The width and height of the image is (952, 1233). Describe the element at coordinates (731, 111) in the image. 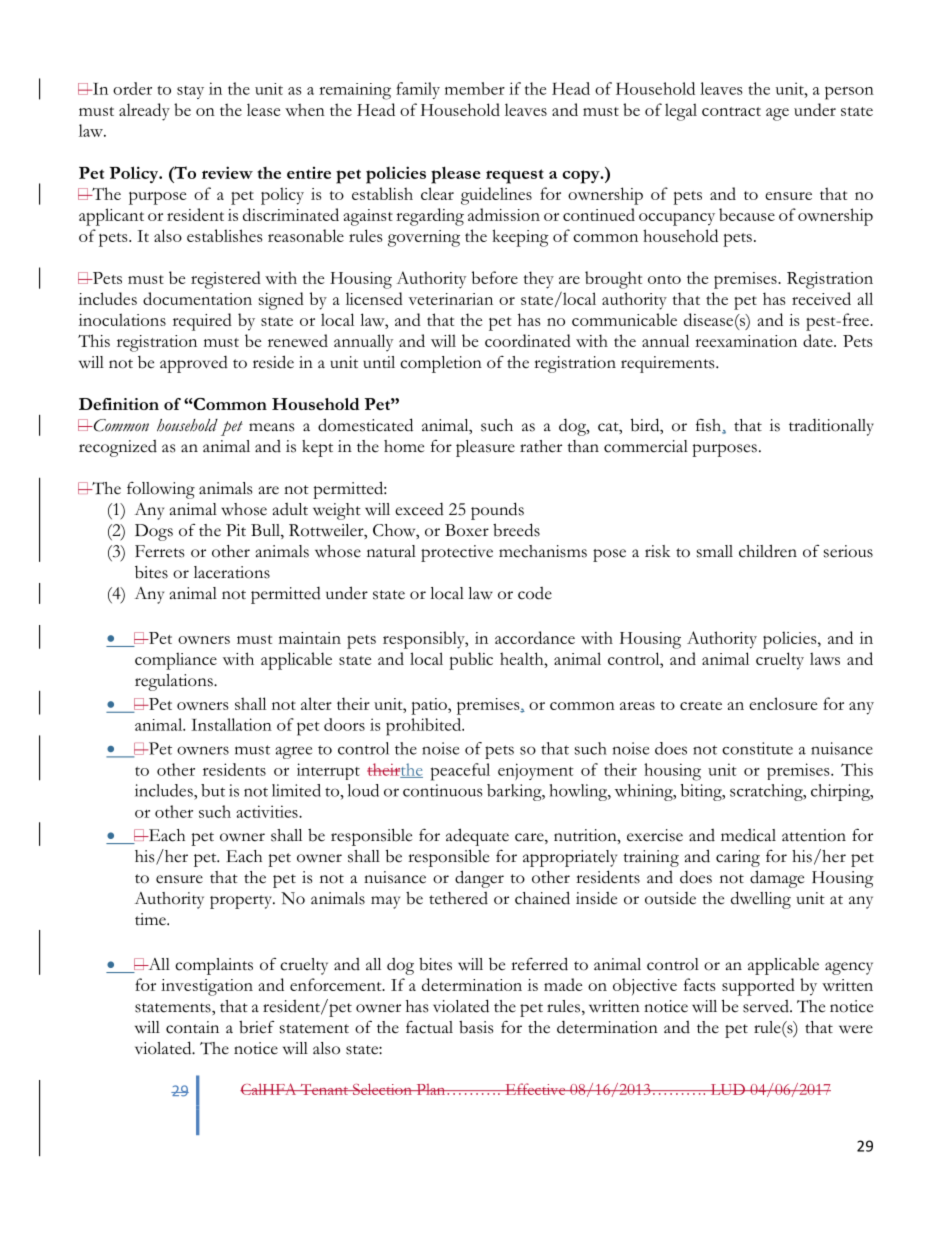

I see `contract` at that location.
